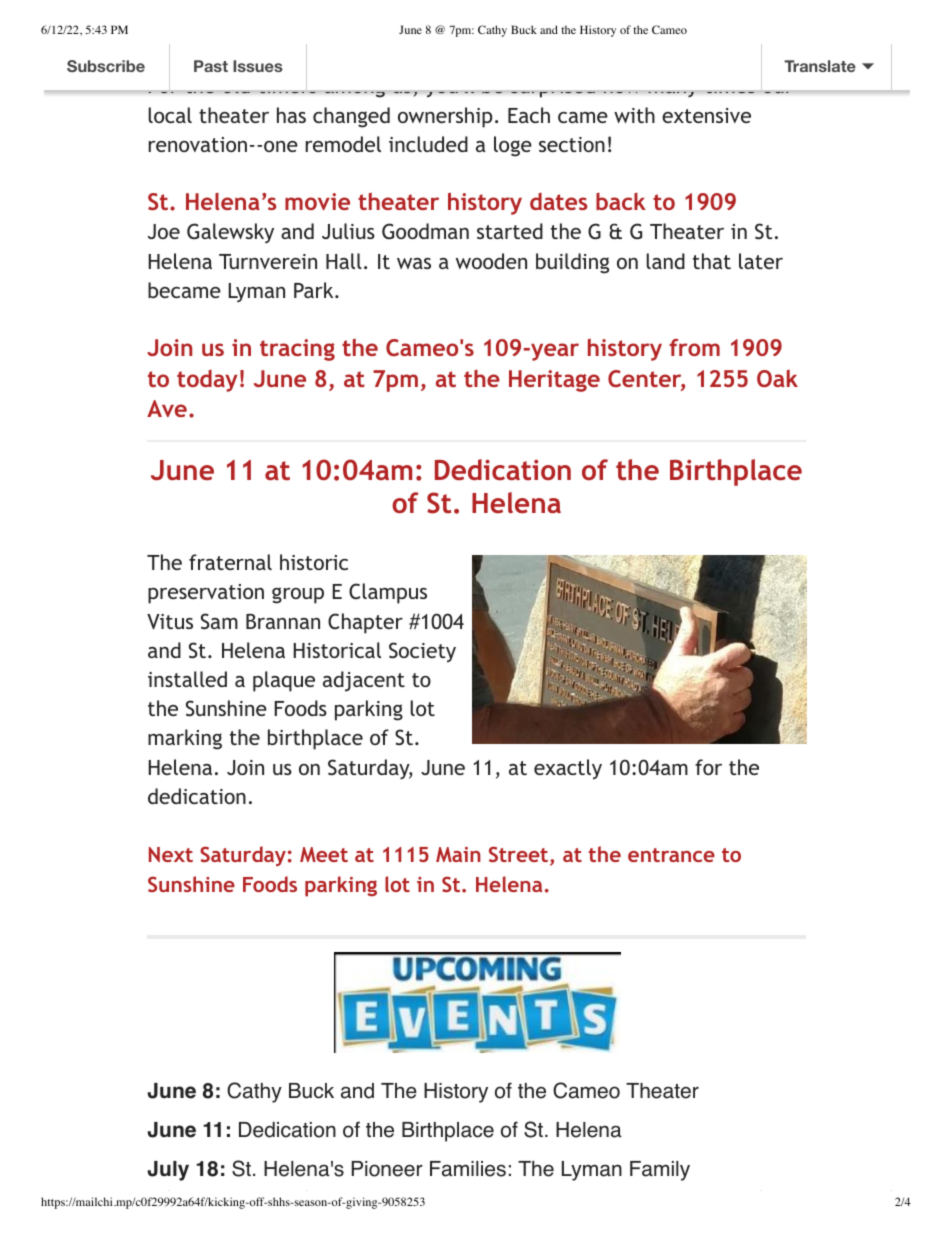 The image size is (952, 1233). What do you see at coordinates (207, 381) in the page?
I see `today` at bounding box center [207, 381].
